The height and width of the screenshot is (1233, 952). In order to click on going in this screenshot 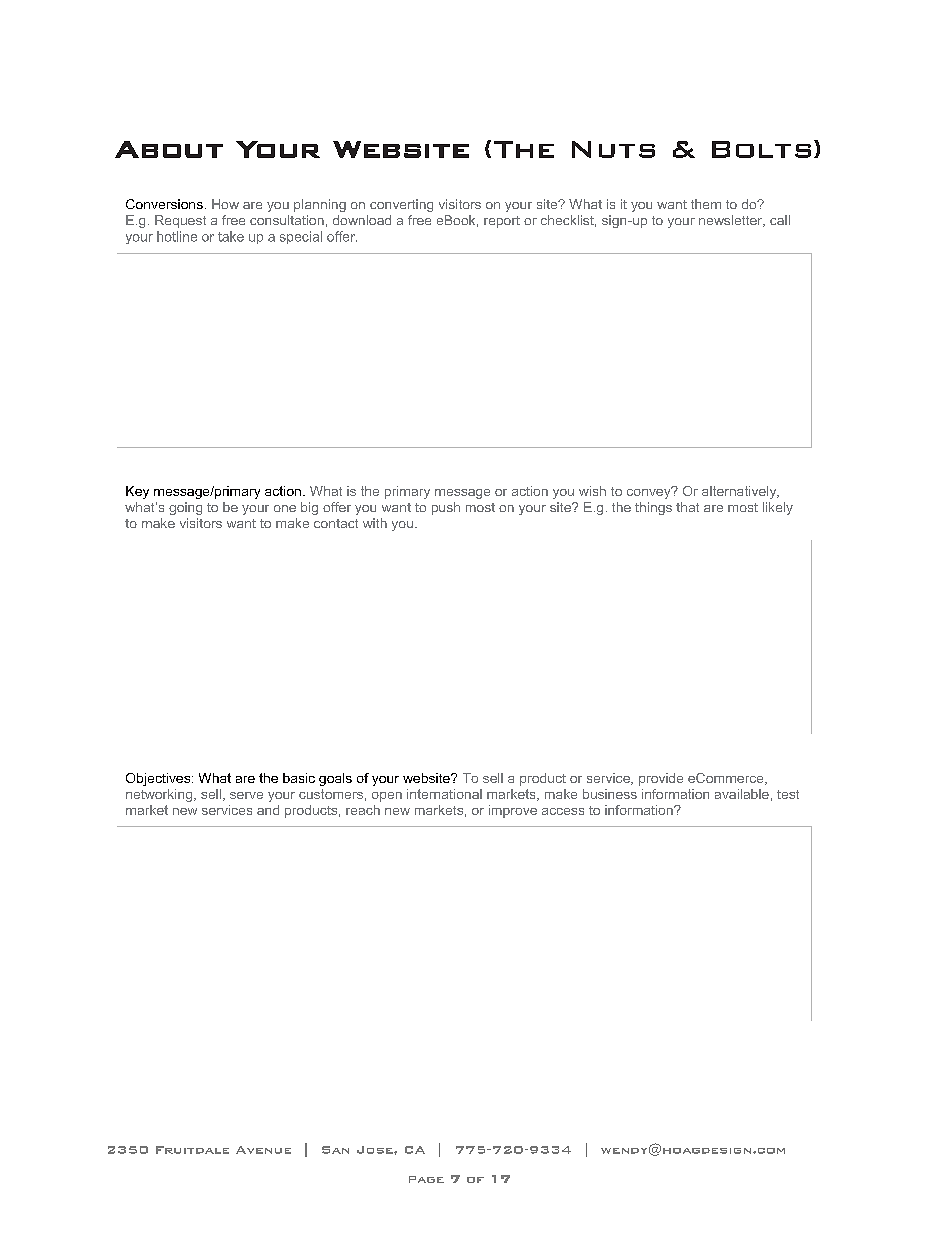, I will do `click(185, 508)`.
